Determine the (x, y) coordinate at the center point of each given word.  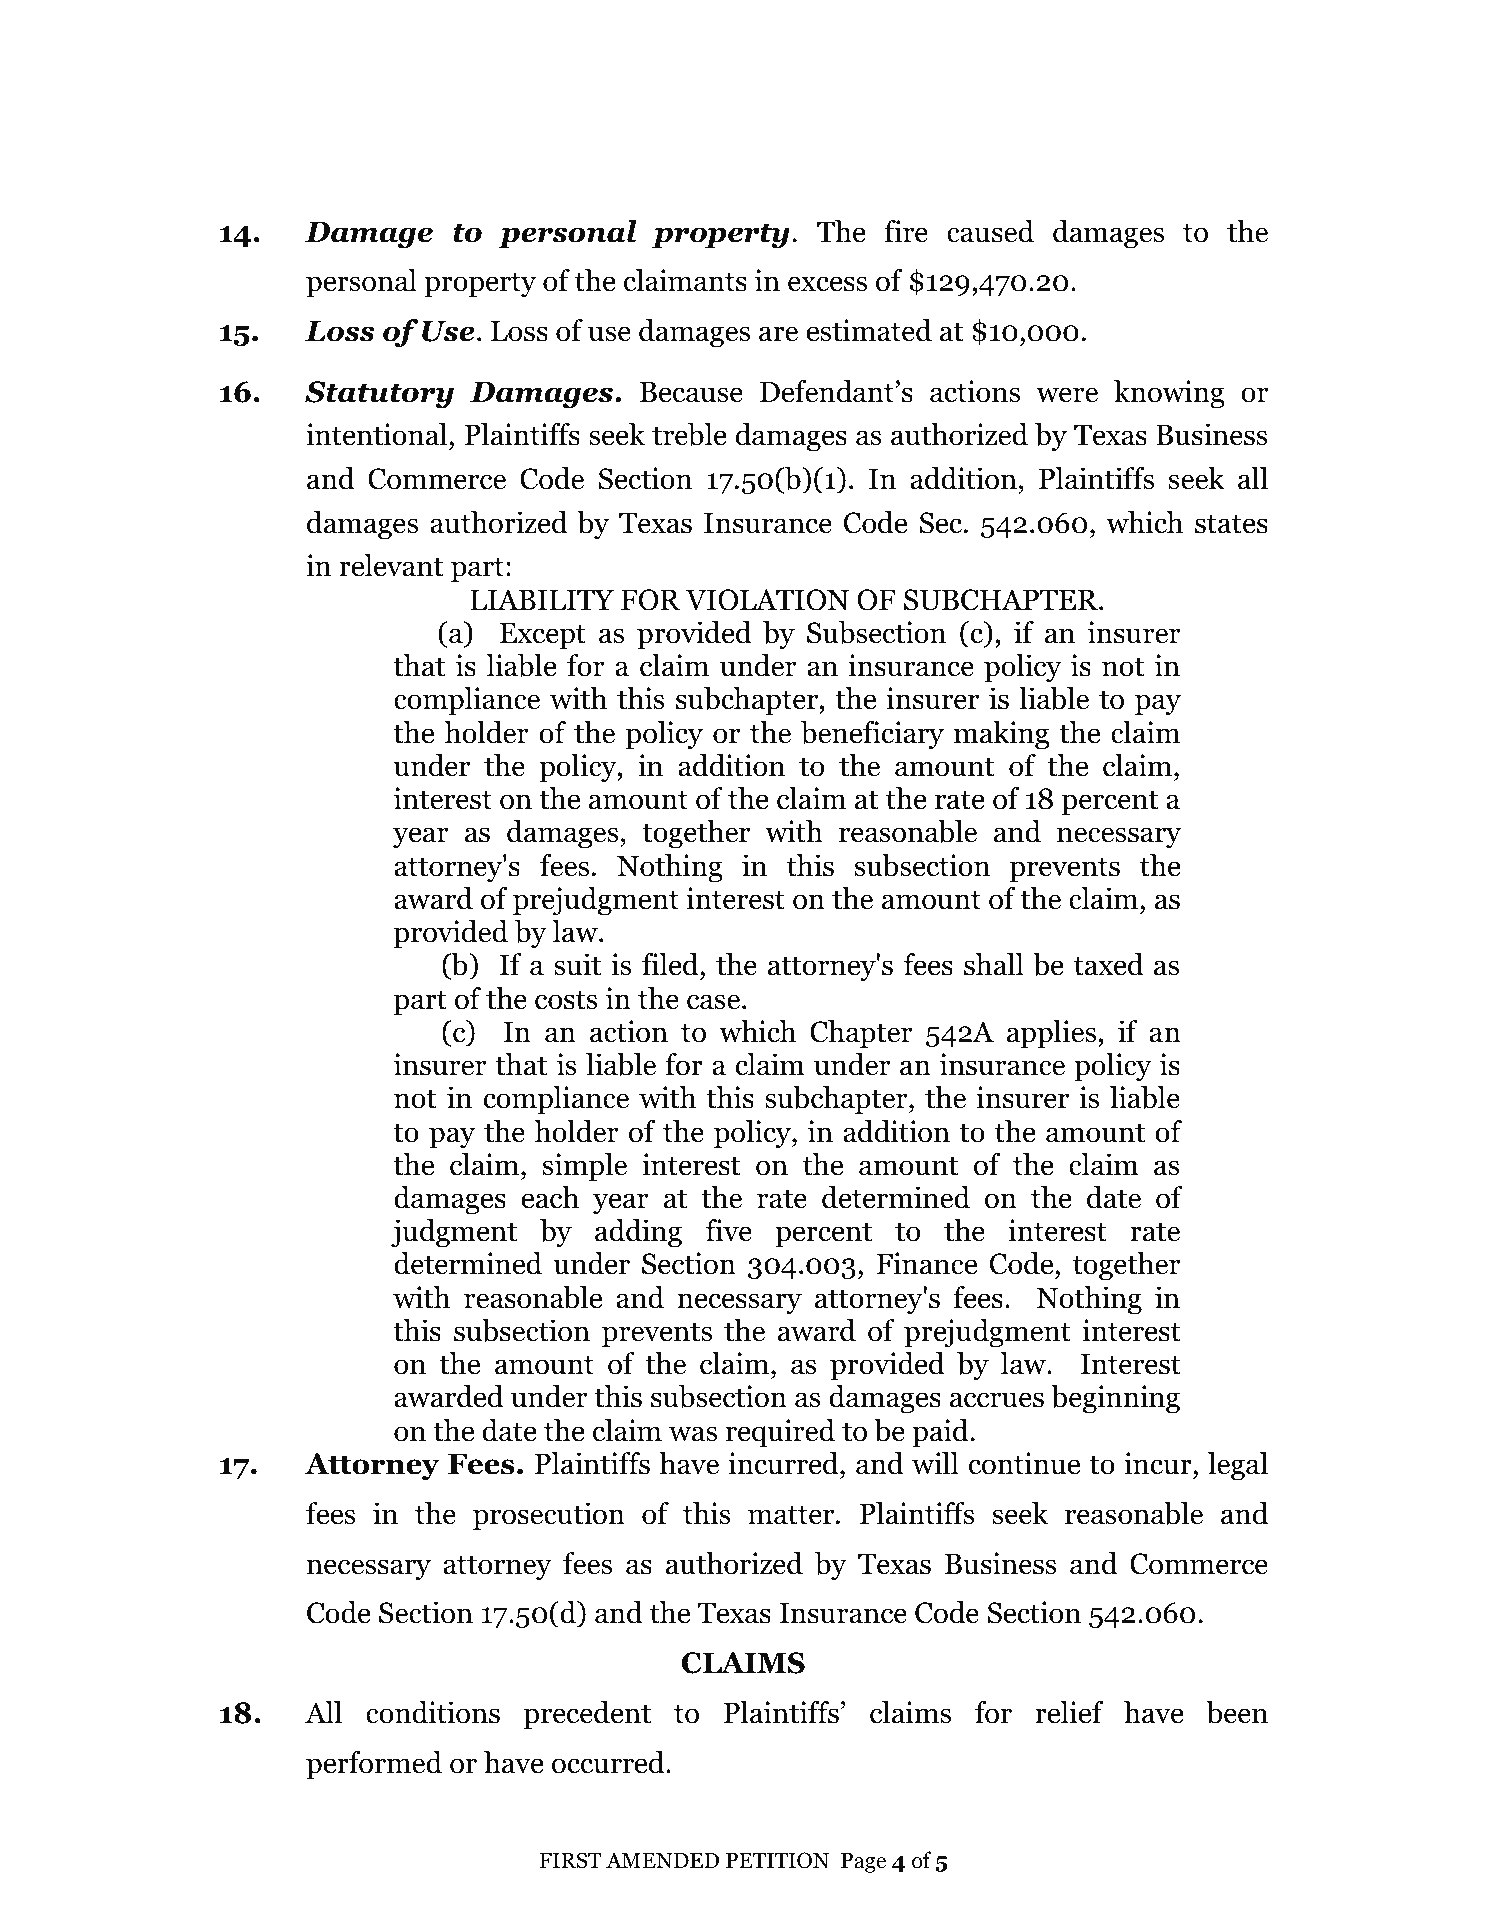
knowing (1169, 394)
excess (827, 284)
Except (542, 636)
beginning (1115, 1399)
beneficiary (872, 735)
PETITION (778, 1860)
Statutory (379, 395)
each (550, 1197)
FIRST (570, 1860)
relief (1069, 1712)
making (1001, 735)
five (729, 1230)
